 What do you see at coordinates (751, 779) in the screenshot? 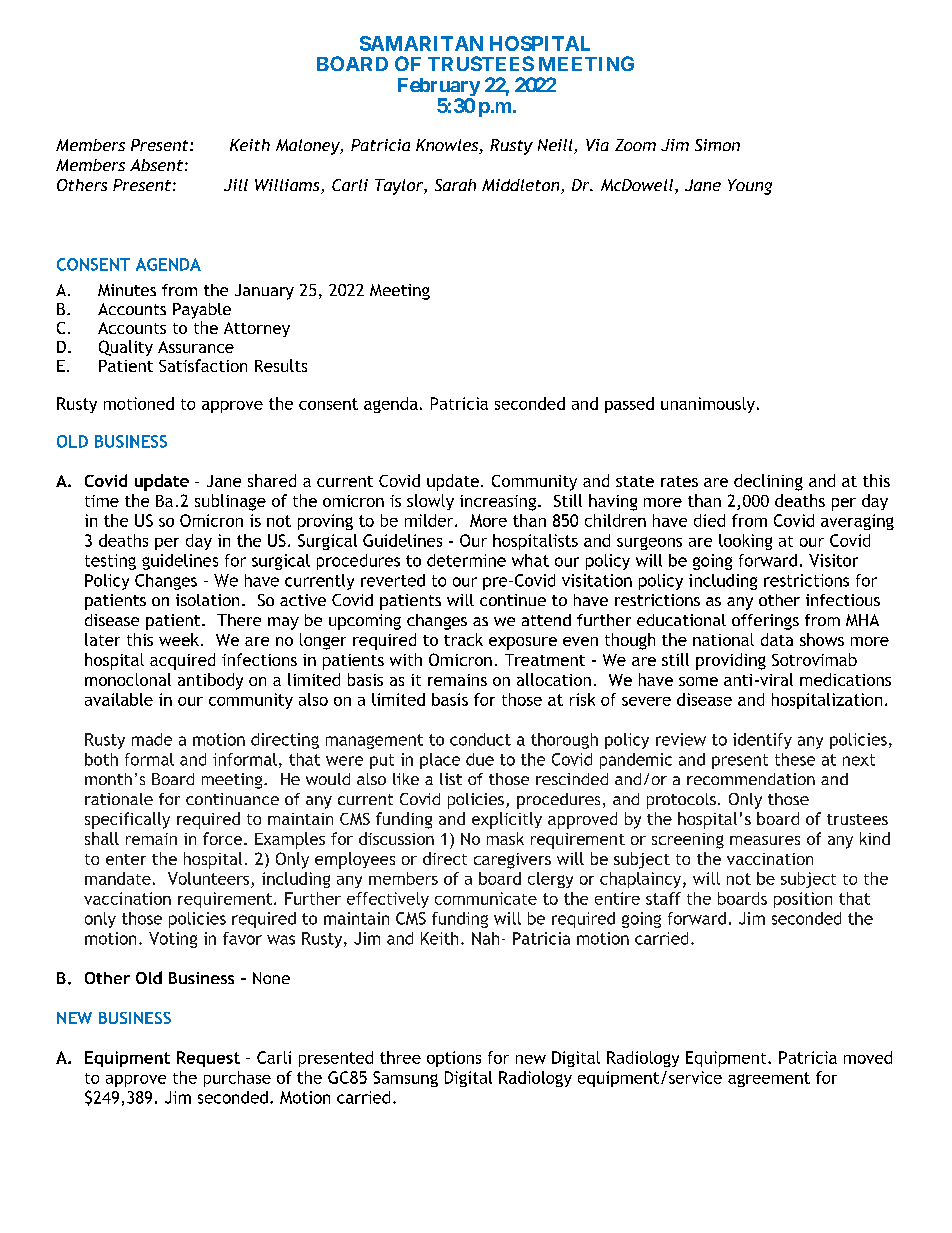
I see `recommendation` at bounding box center [751, 779].
